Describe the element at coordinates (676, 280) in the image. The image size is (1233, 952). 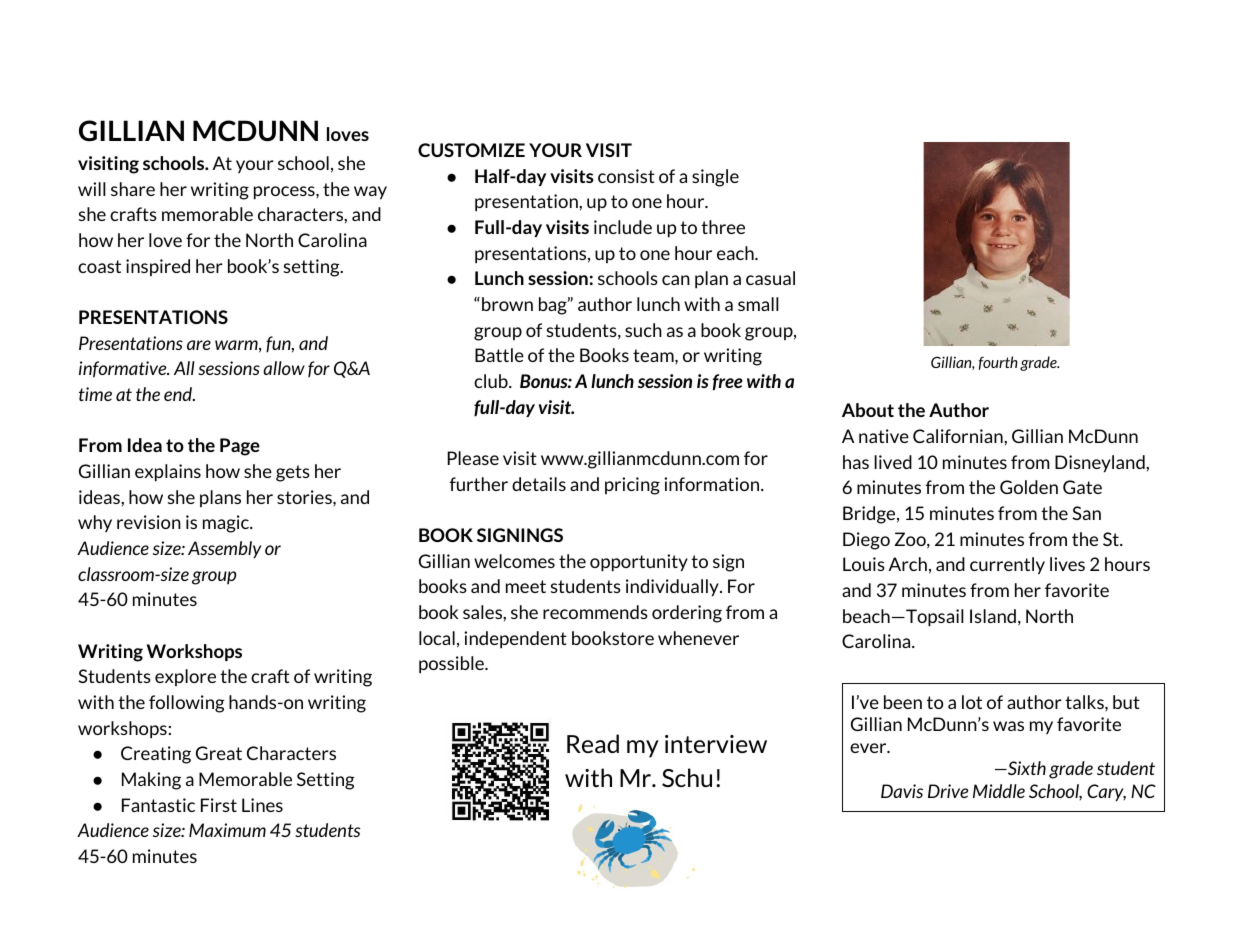
I see `can` at that location.
